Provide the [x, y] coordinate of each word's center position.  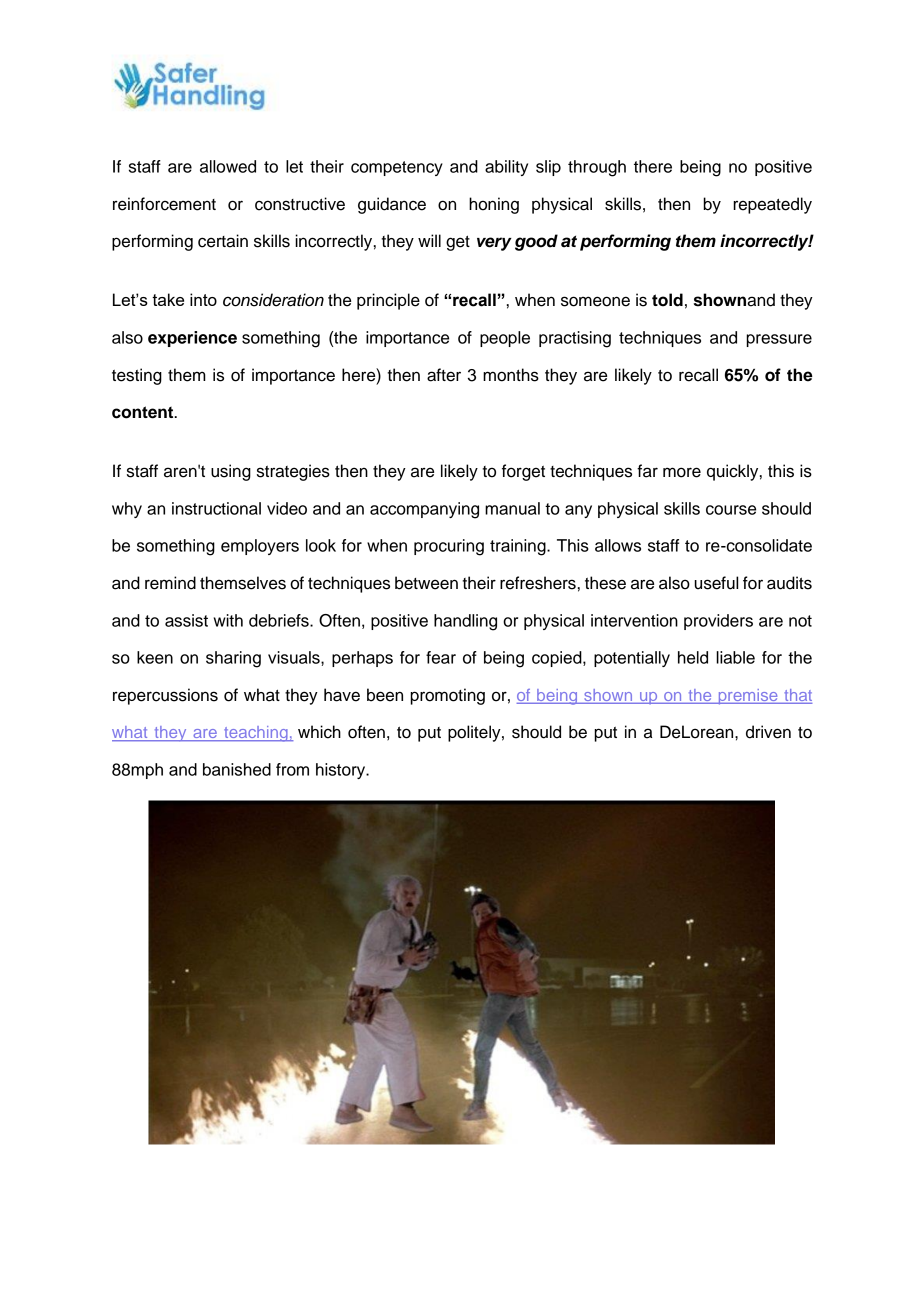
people [505, 339]
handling [465, 622]
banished [237, 769]
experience [192, 339]
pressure [779, 340]
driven [768, 732]
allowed [228, 166]
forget [523, 472]
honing [494, 205]
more [682, 472]
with [228, 620]
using [231, 472]
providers [718, 622]
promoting [447, 696]
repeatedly [772, 205]
